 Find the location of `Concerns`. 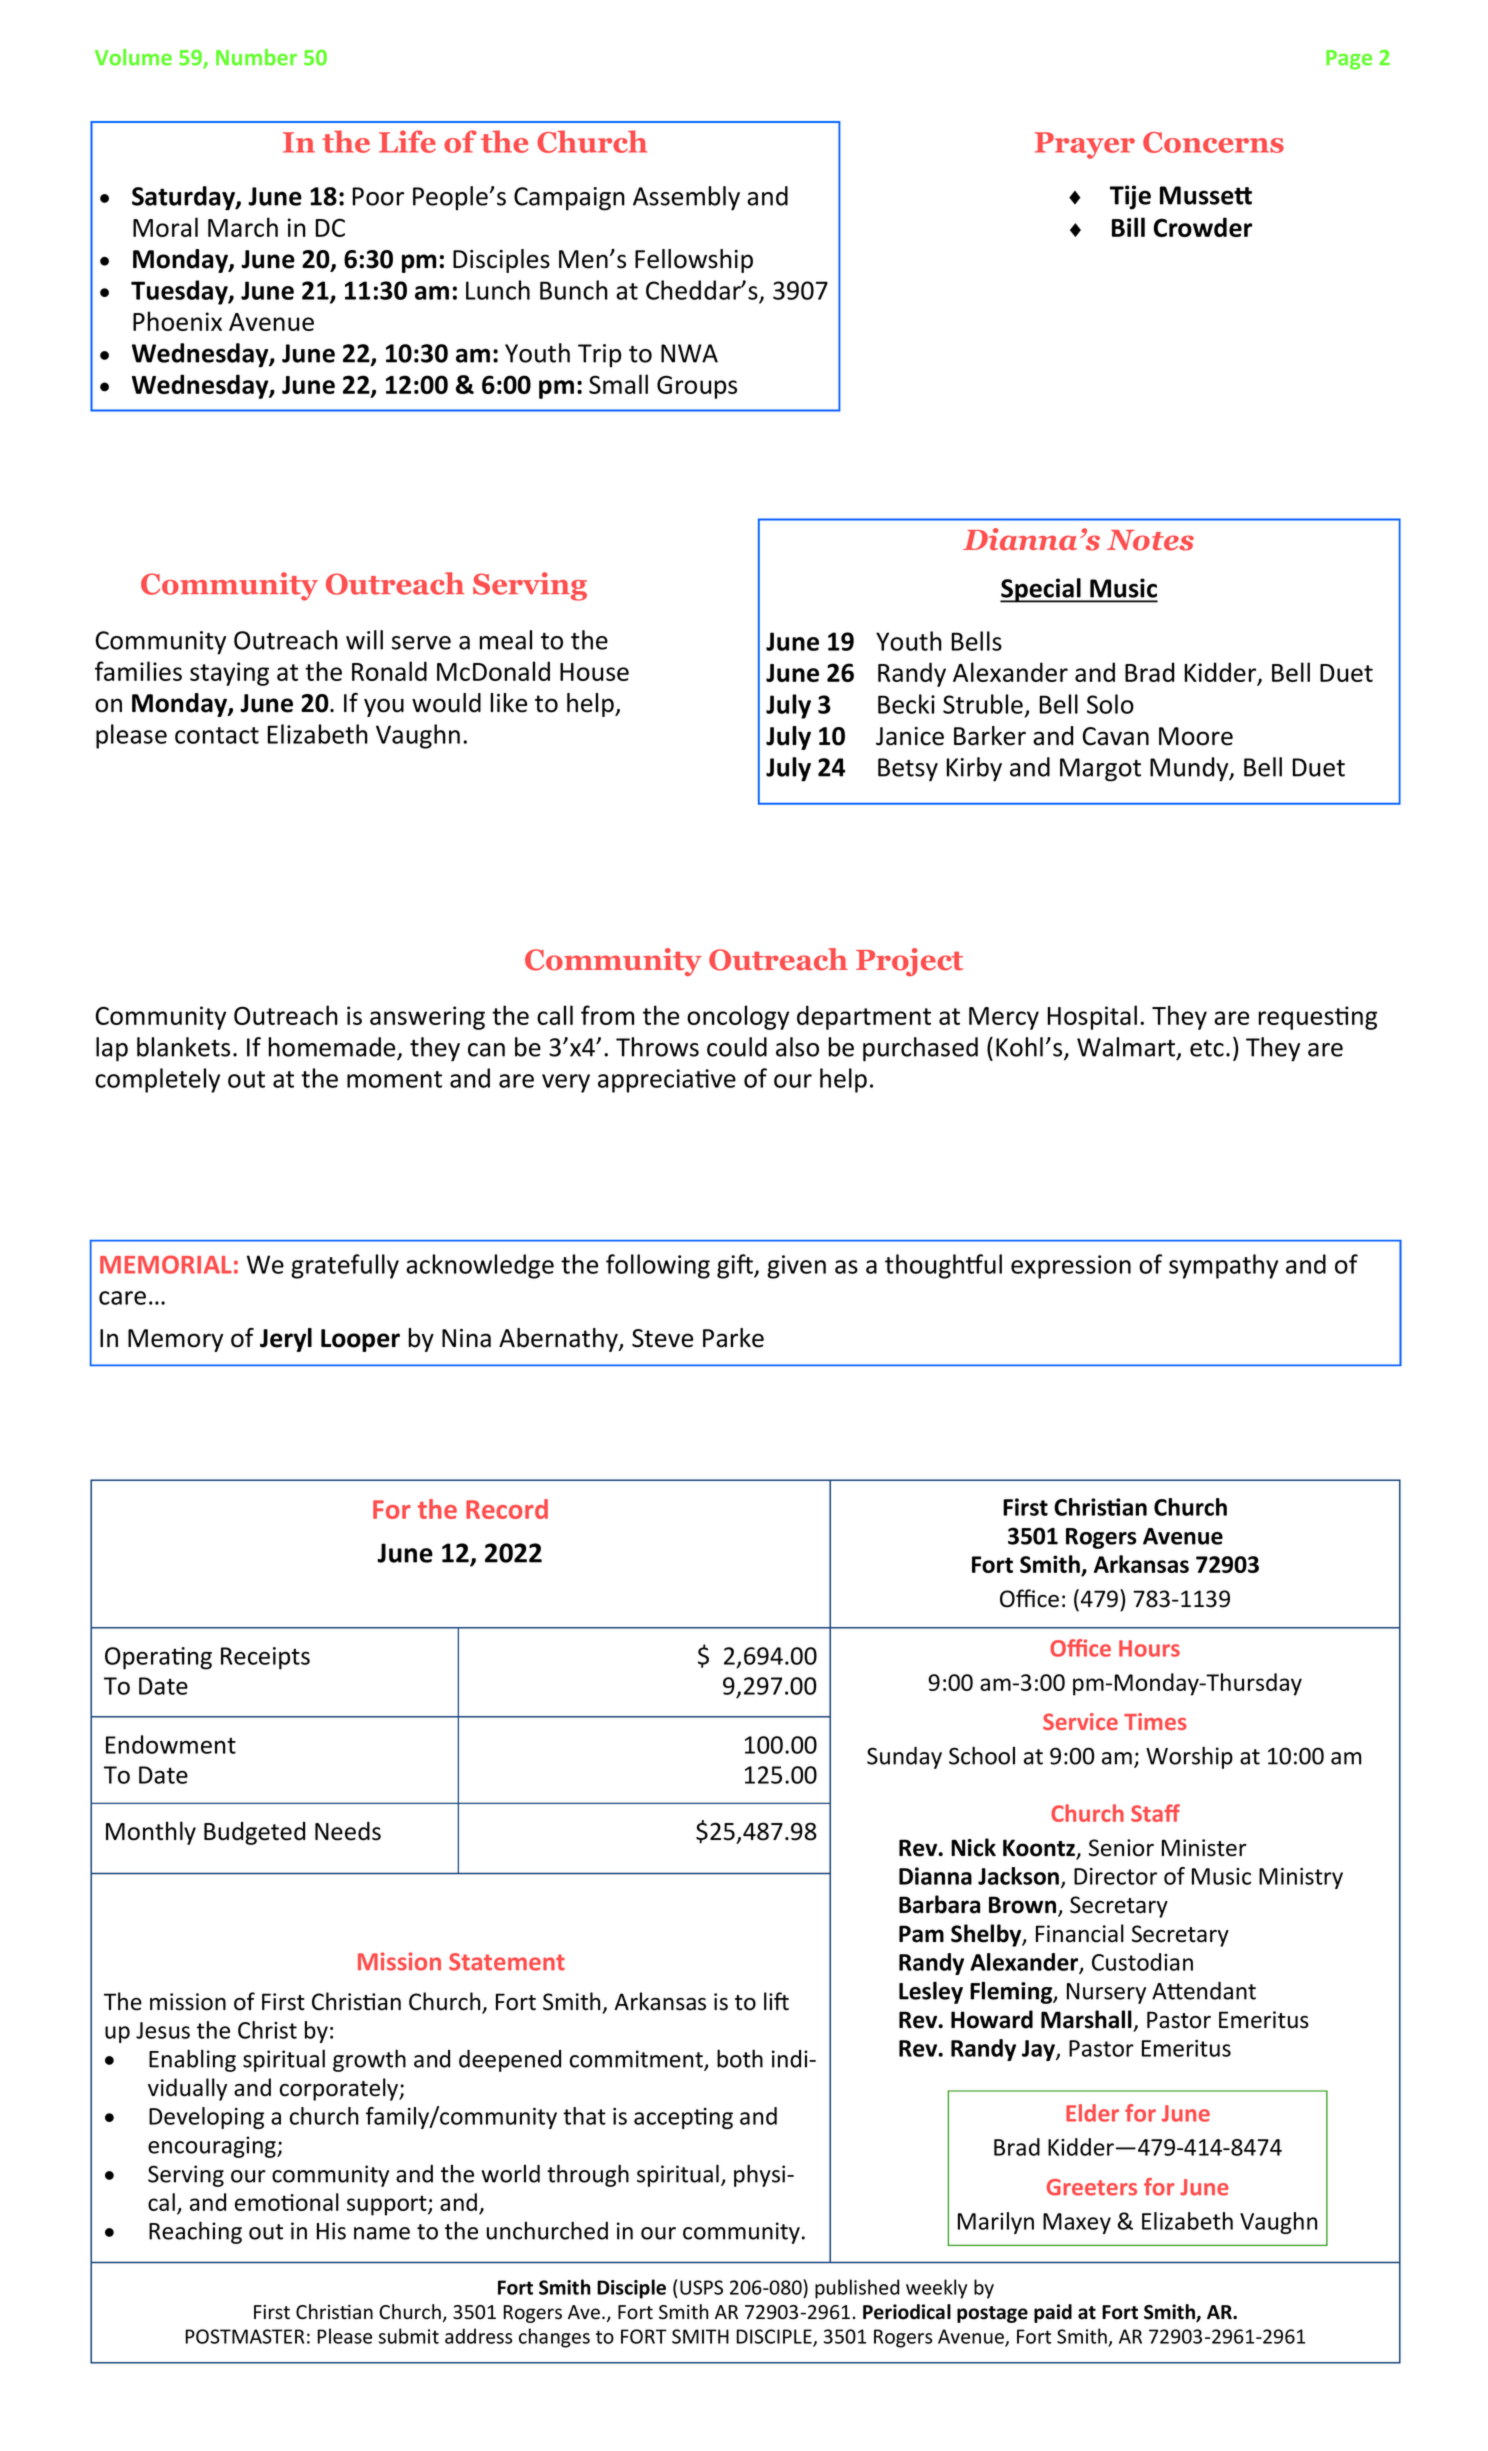

Concerns is located at coordinates (1213, 142).
